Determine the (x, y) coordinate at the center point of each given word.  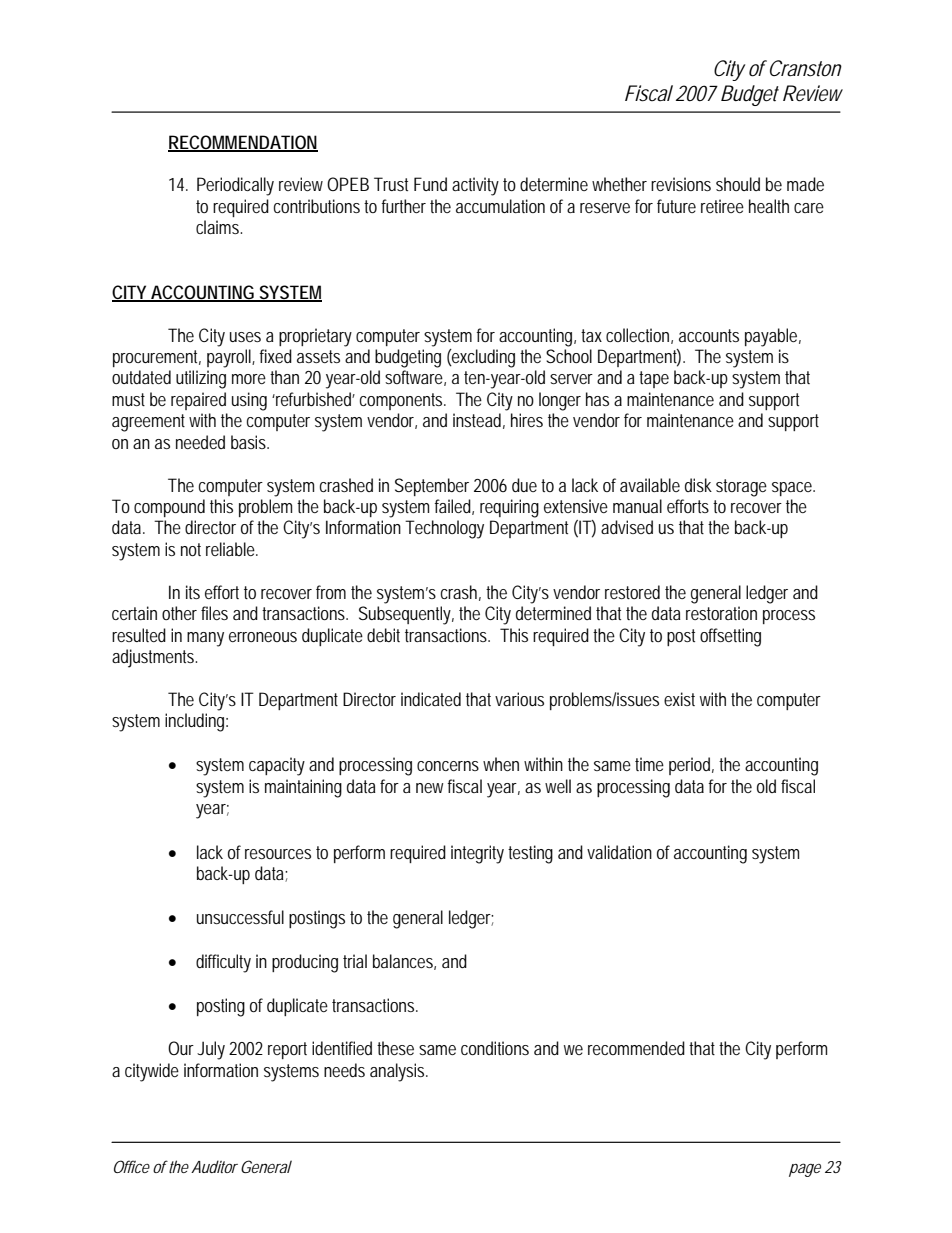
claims (218, 227)
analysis (397, 1072)
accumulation (500, 206)
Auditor (214, 1166)
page (805, 1170)
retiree (722, 206)
